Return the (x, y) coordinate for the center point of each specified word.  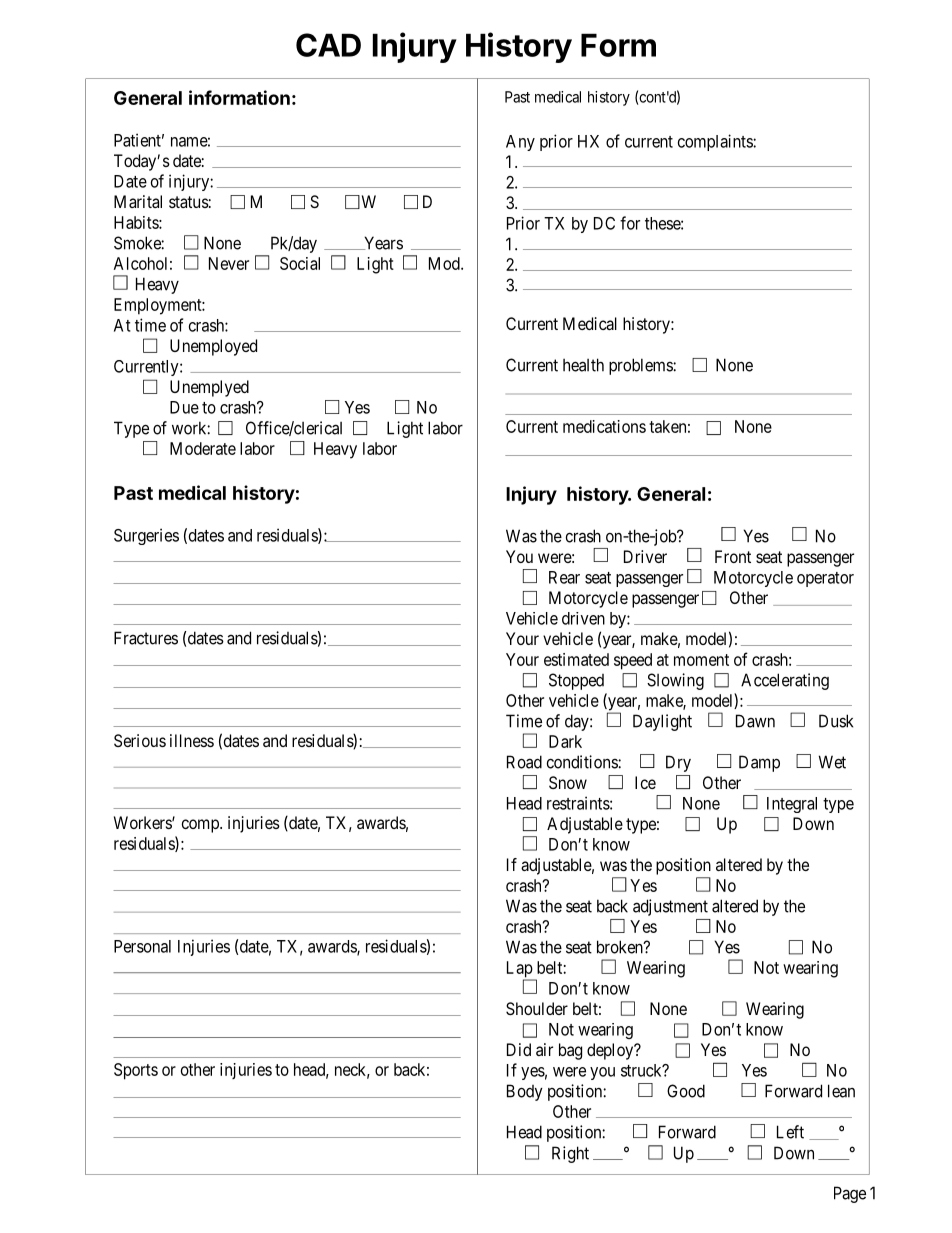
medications (604, 426)
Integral (792, 805)
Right (570, 1154)
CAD (328, 45)
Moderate (203, 448)
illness (192, 740)
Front (733, 556)
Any (520, 143)
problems (641, 366)
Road (524, 762)
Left (790, 1132)
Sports (136, 1071)
